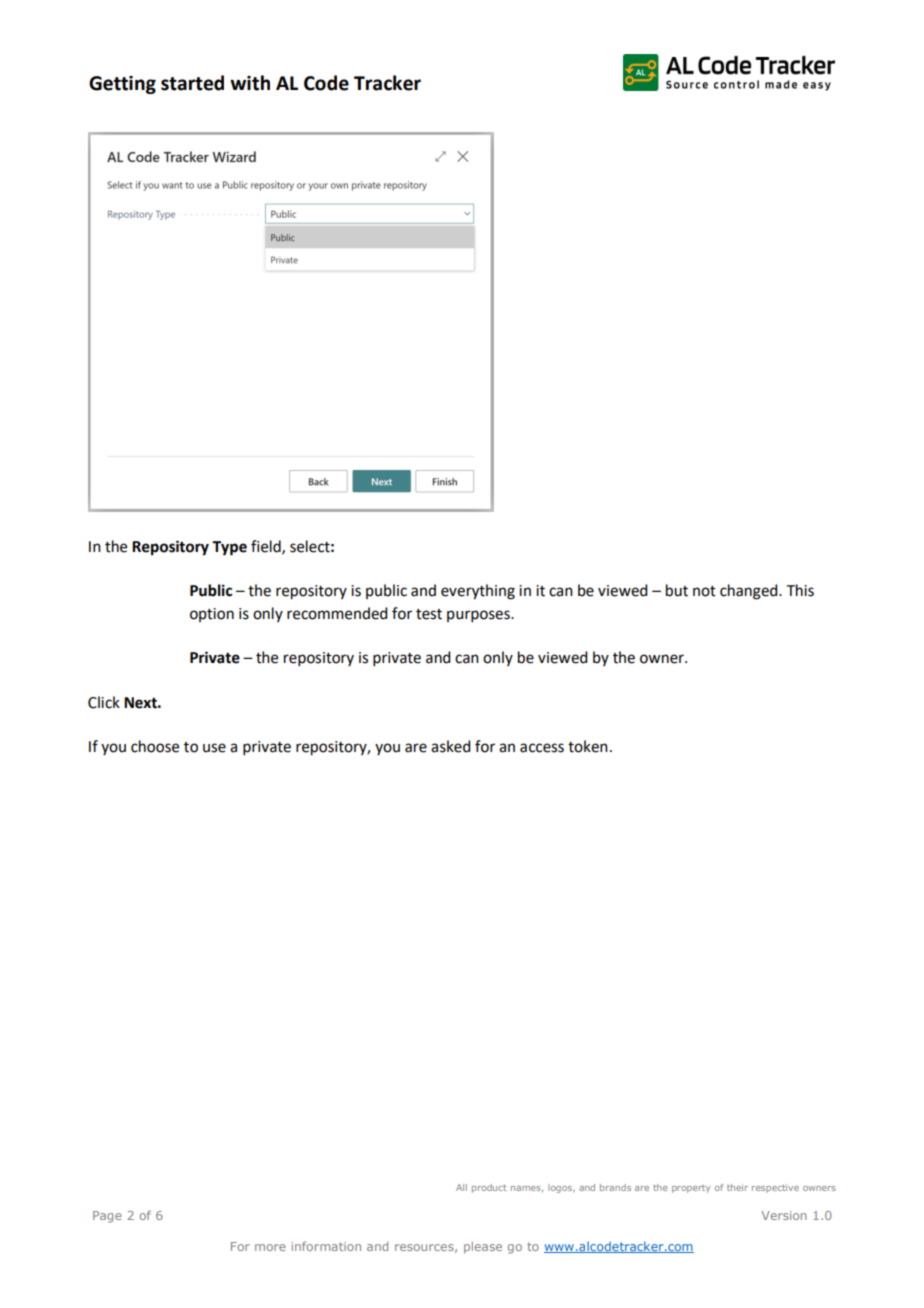  I want to click on option, so click(212, 615).
